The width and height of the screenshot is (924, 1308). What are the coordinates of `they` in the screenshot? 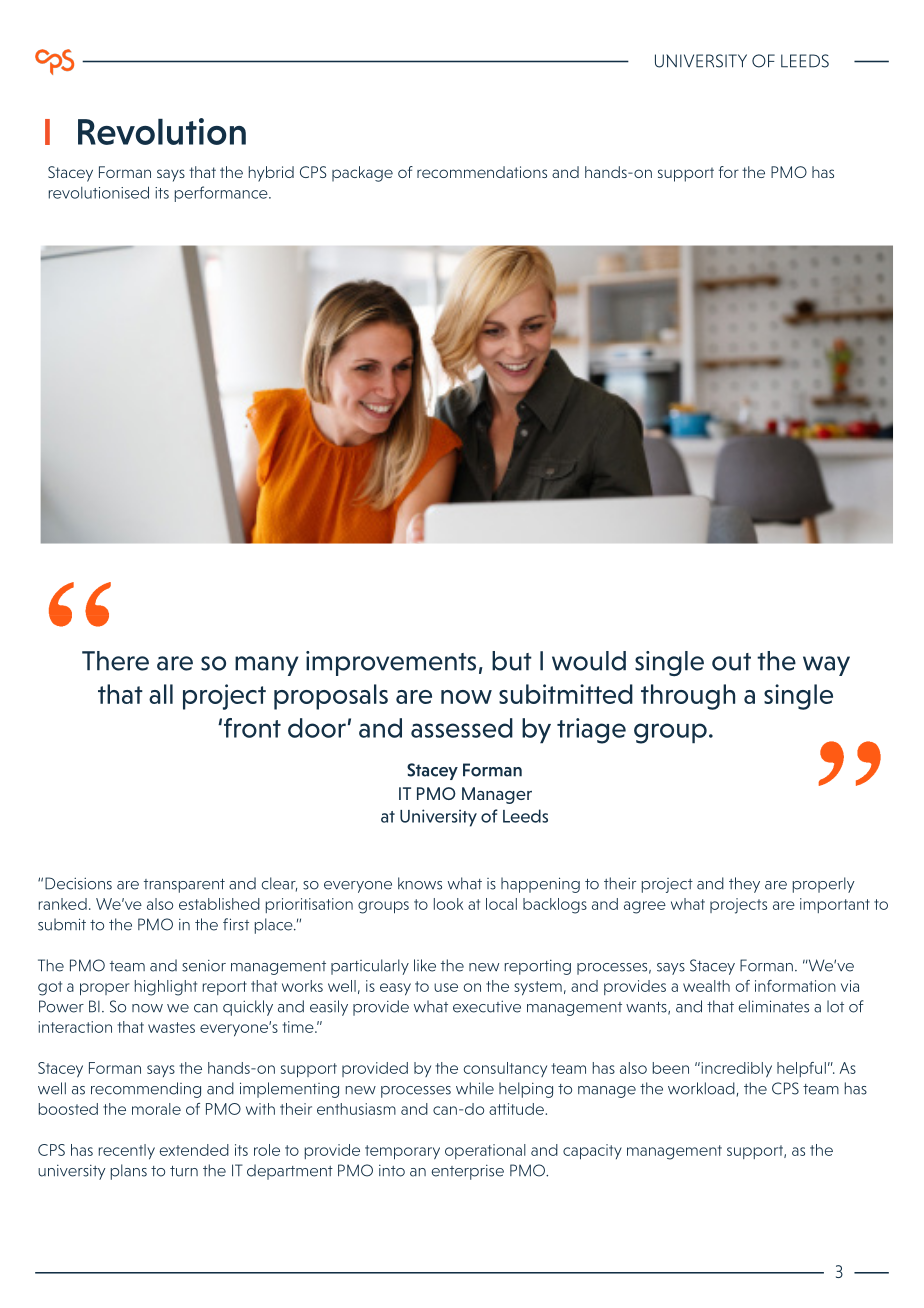 It's located at (744, 885).
